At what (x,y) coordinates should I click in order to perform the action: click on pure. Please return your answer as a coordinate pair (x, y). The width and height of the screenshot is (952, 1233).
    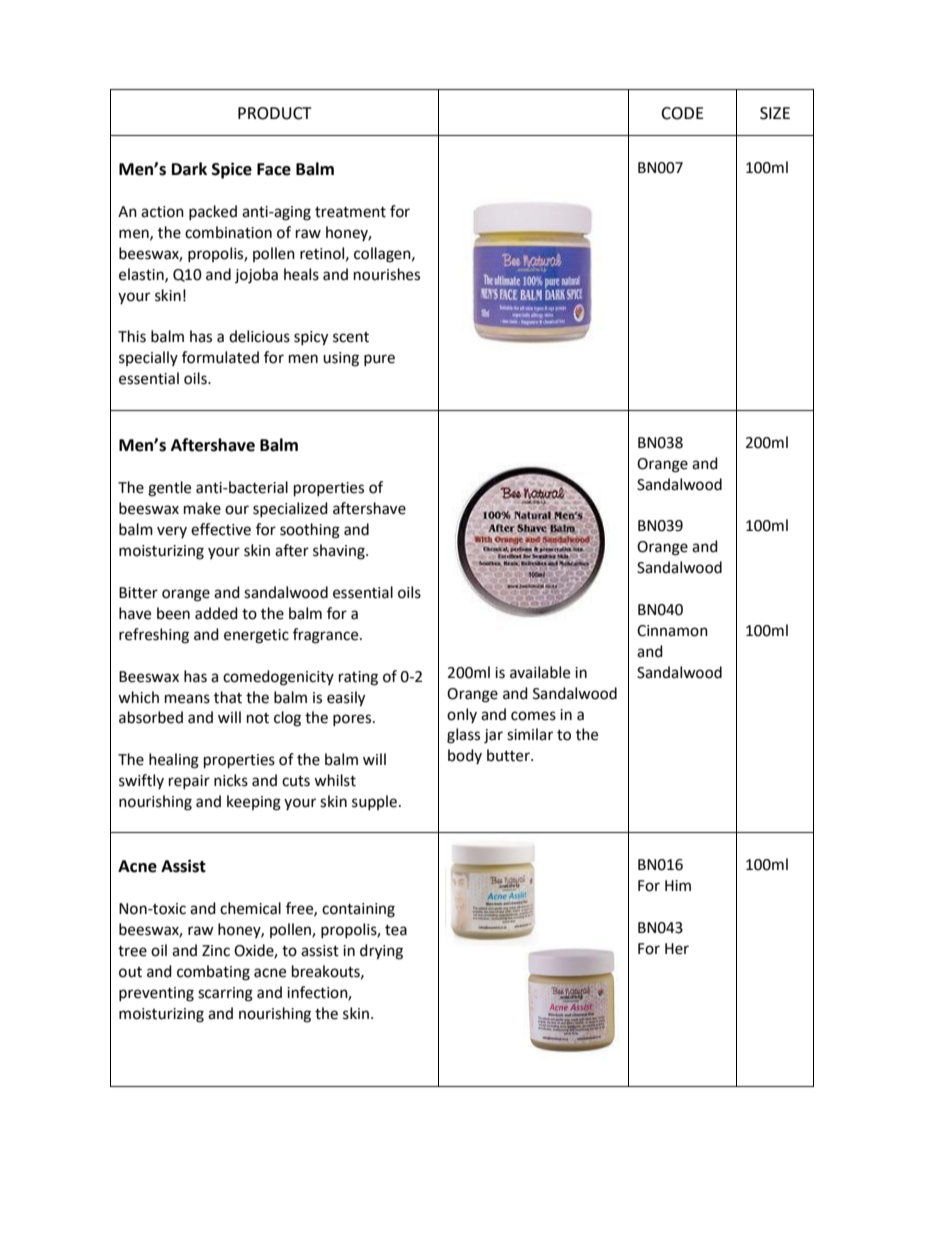
    Looking at the image, I should click on (379, 360).
